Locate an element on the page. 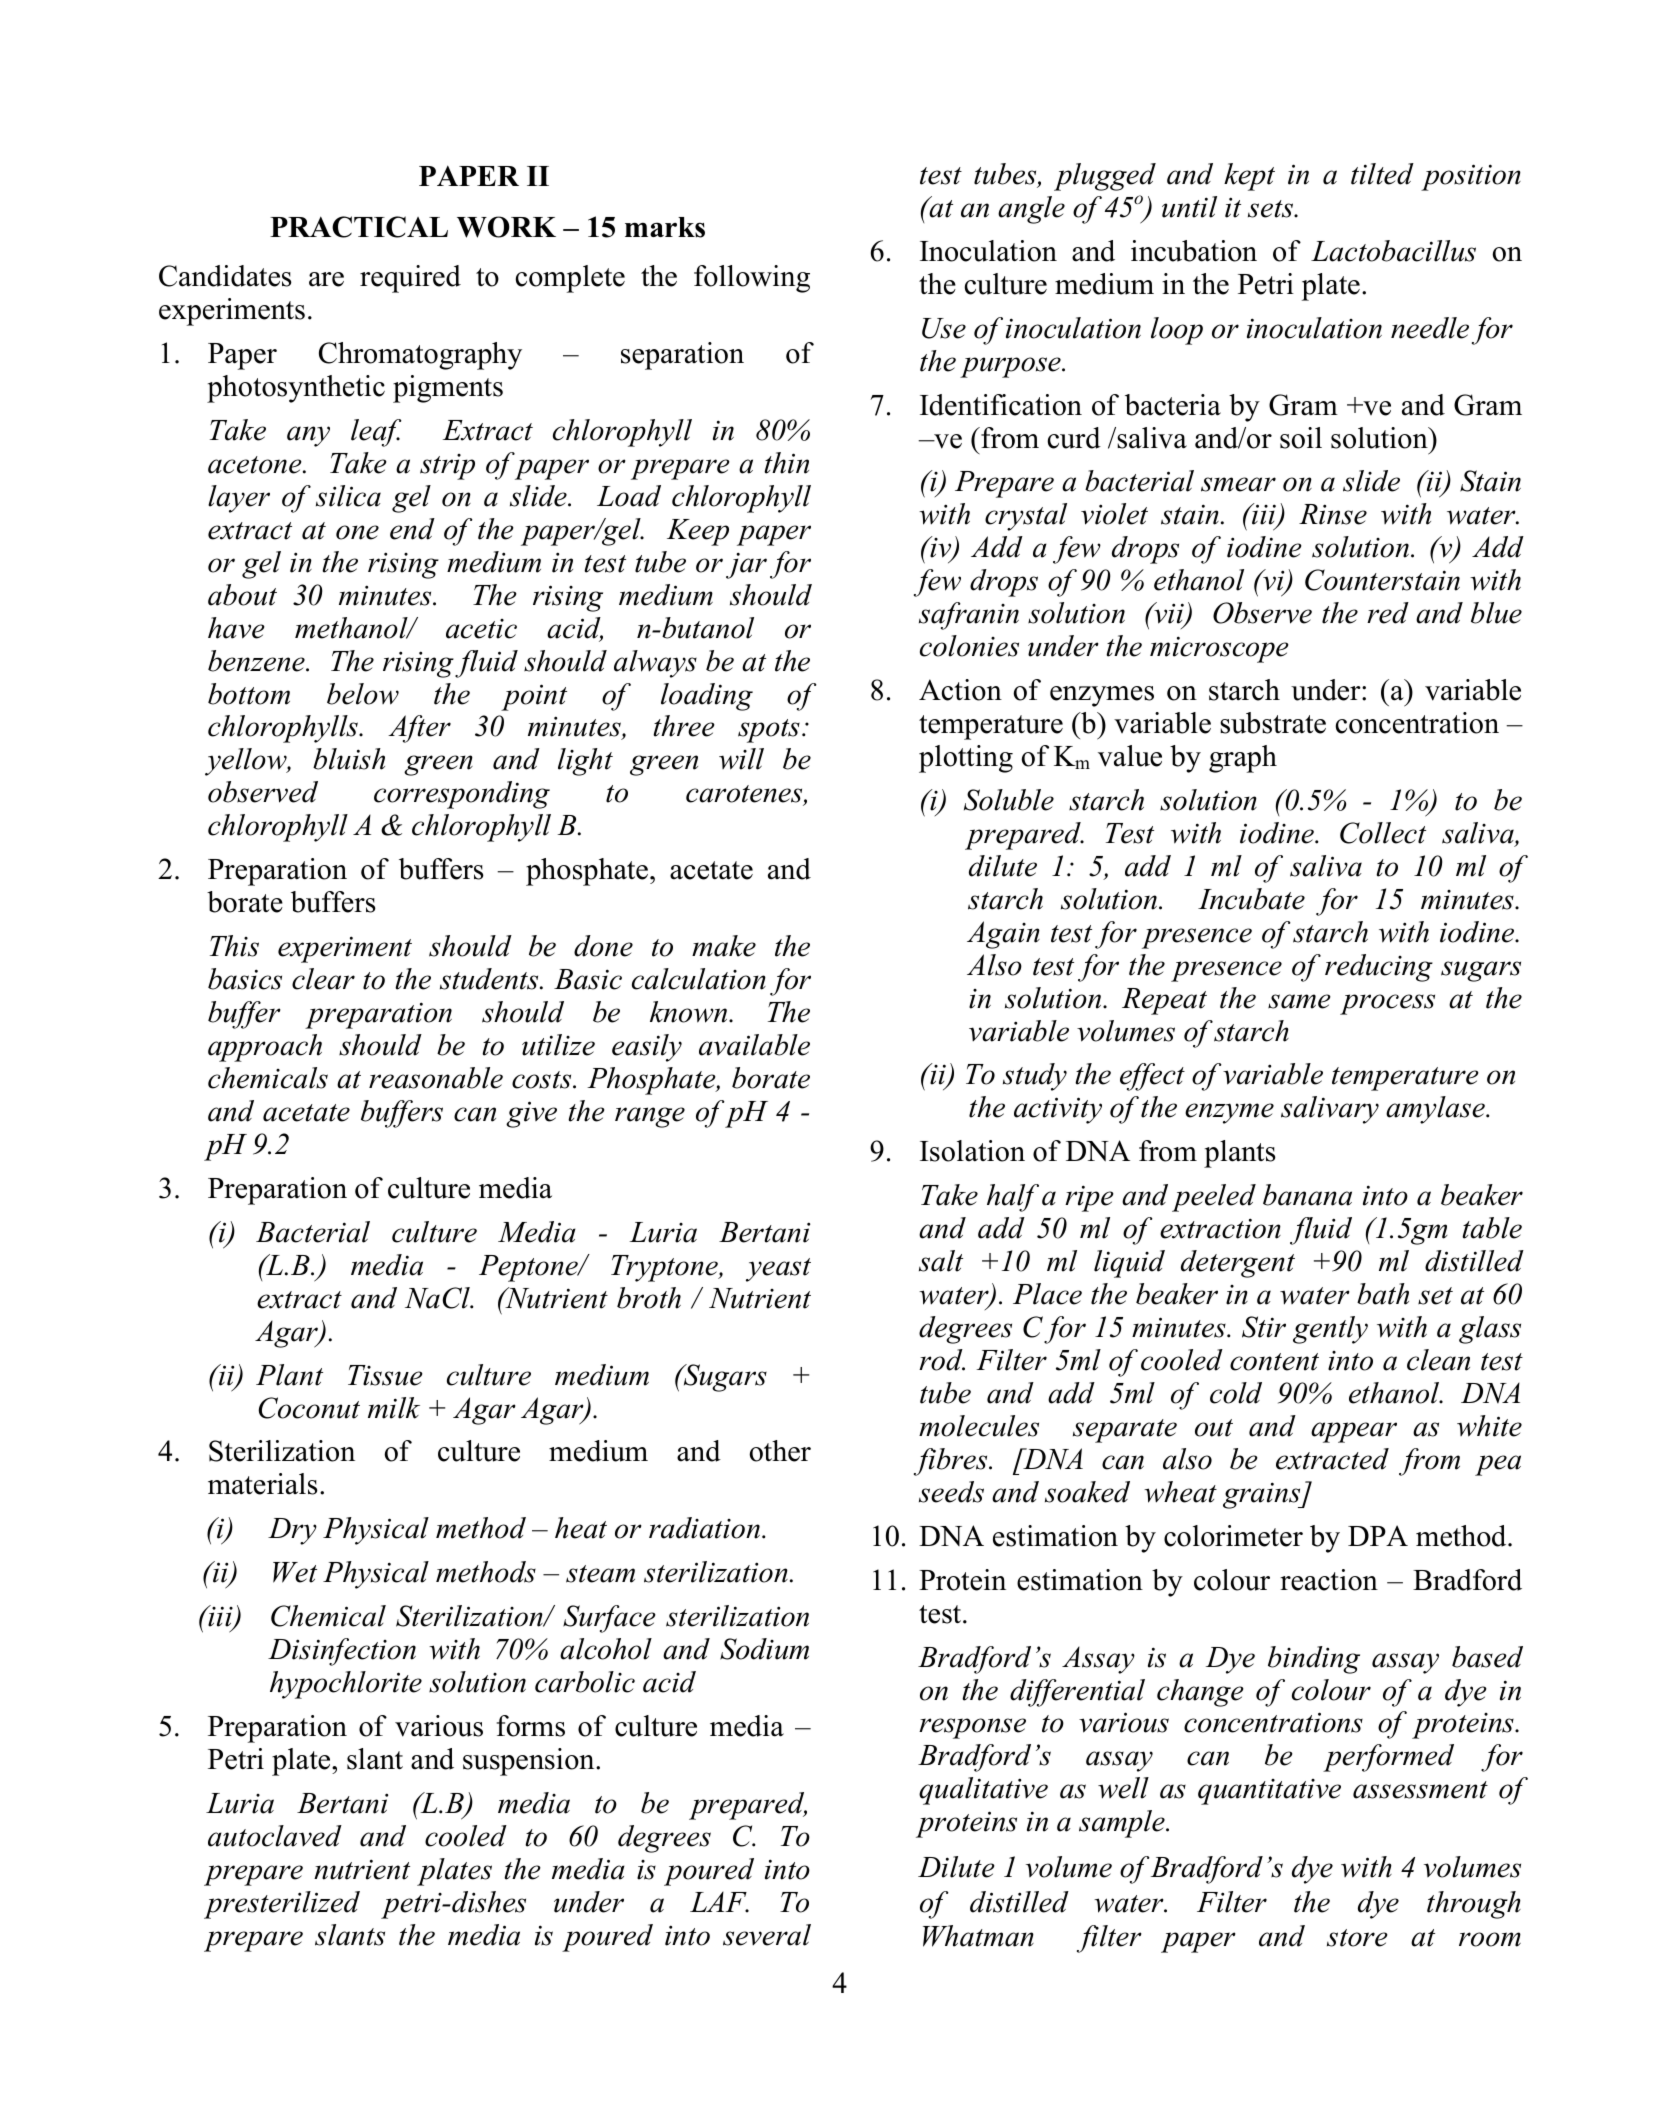  following is located at coordinates (752, 279).
